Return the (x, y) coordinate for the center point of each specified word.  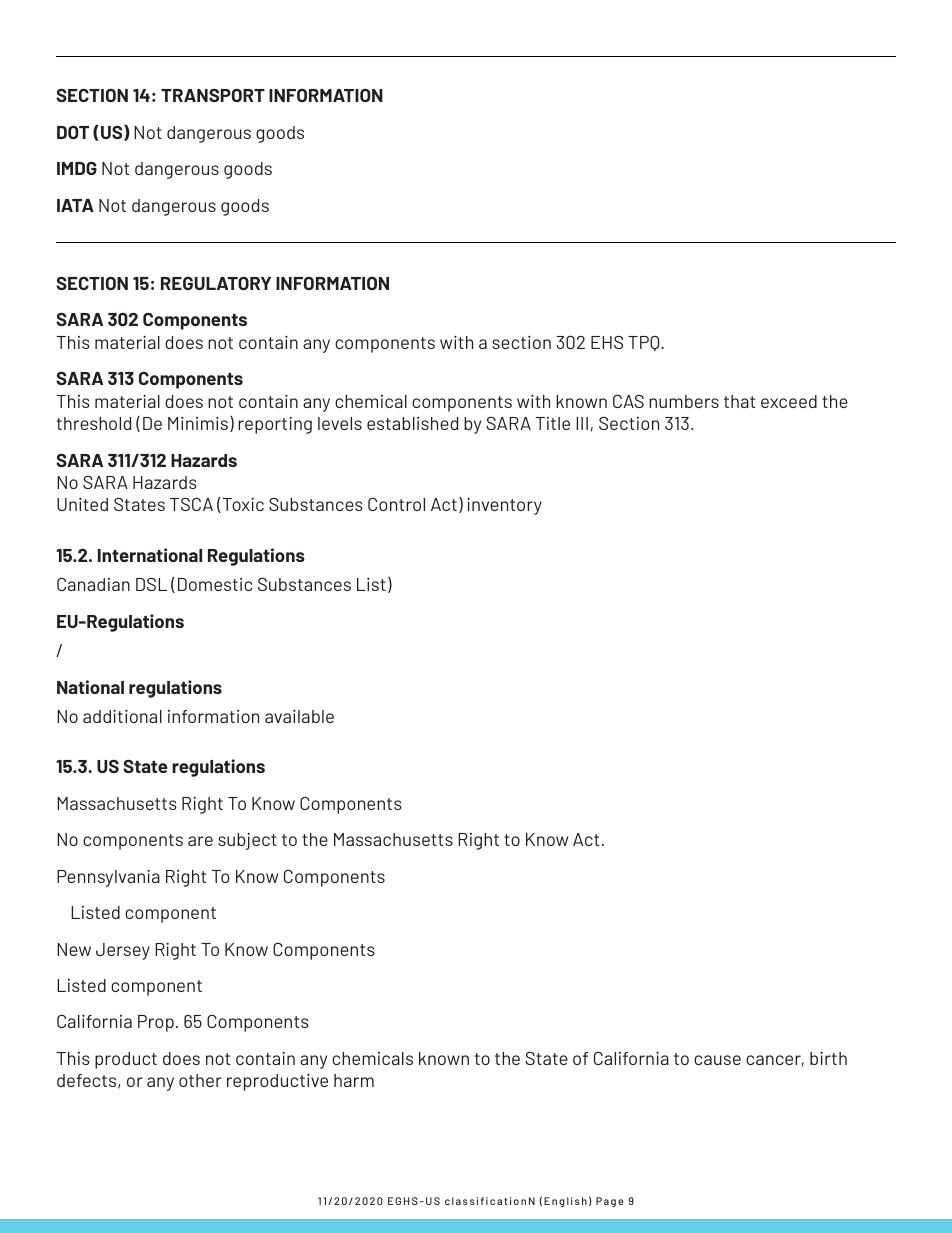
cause (717, 1060)
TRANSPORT (213, 95)
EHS (607, 342)
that (739, 401)
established (412, 423)
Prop (156, 1023)
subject (247, 841)
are (200, 841)
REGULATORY (216, 283)
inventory (504, 506)
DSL (151, 584)
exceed (789, 401)
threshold (94, 423)
